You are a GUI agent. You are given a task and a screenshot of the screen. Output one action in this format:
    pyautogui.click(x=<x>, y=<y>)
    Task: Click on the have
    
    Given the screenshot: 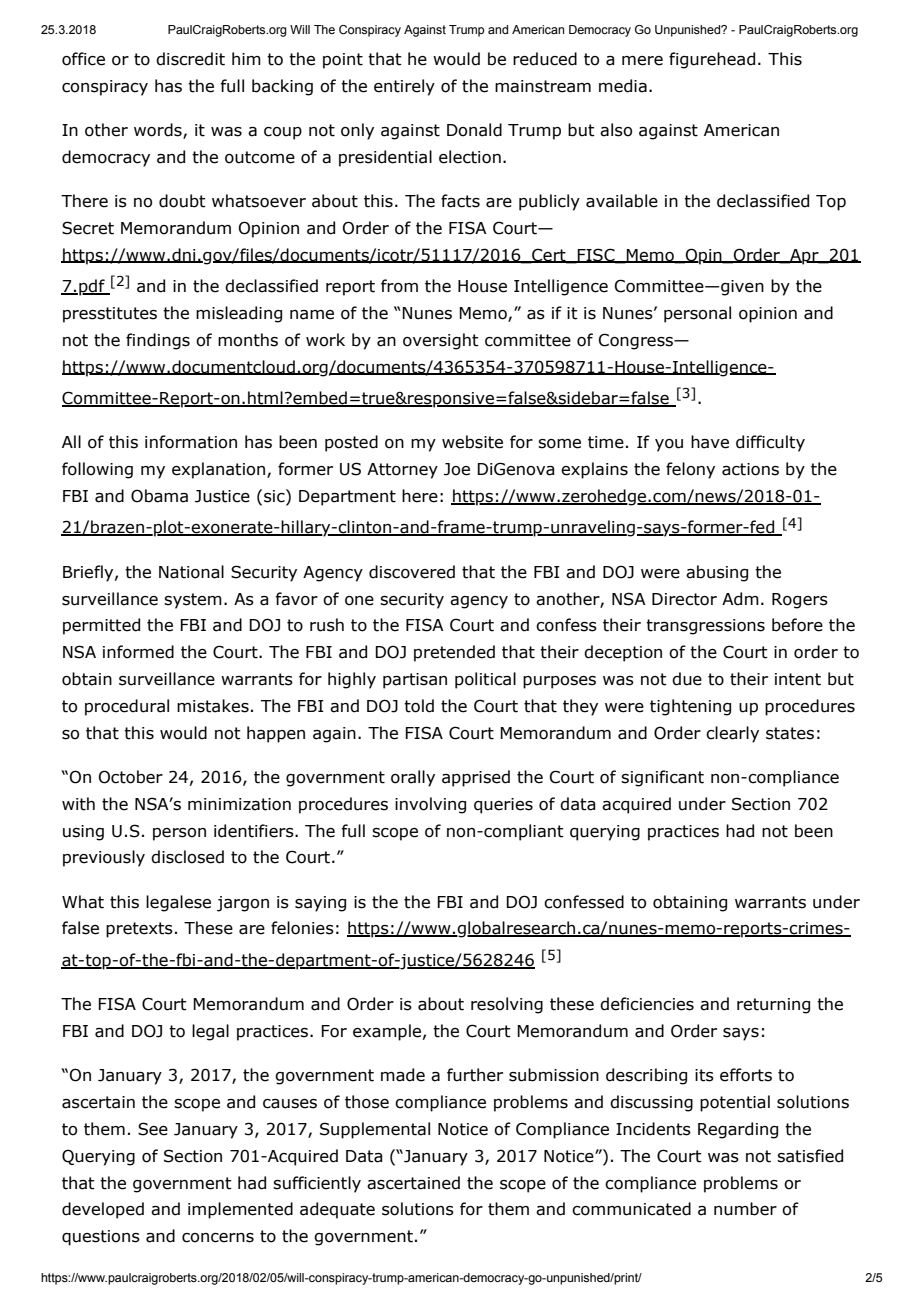 What is the action you would take?
    pyautogui.click(x=710, y=442)
